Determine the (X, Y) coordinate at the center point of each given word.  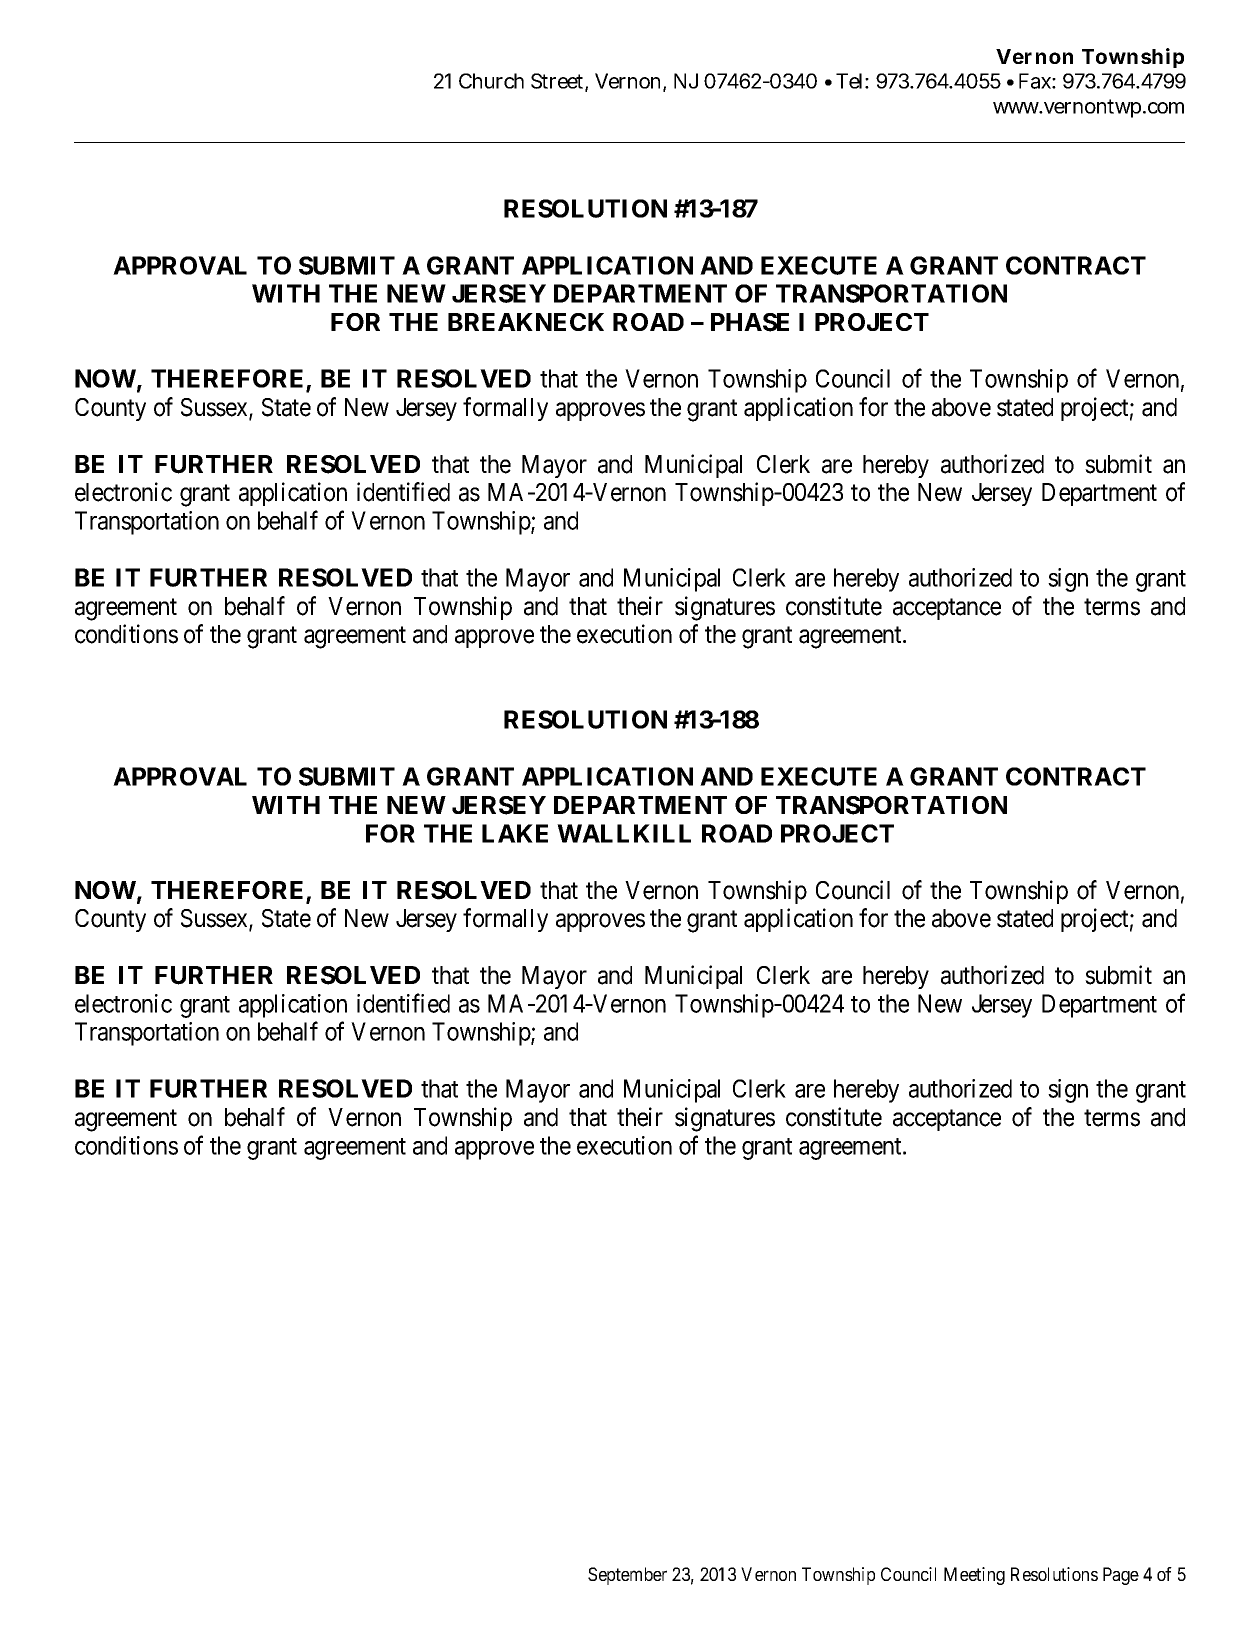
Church (491, 81)
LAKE (515, 833)
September (627, 1576)
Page (1121, 1576)
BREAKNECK (526, 322)
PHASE (750, 322)
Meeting (974, 1576)
